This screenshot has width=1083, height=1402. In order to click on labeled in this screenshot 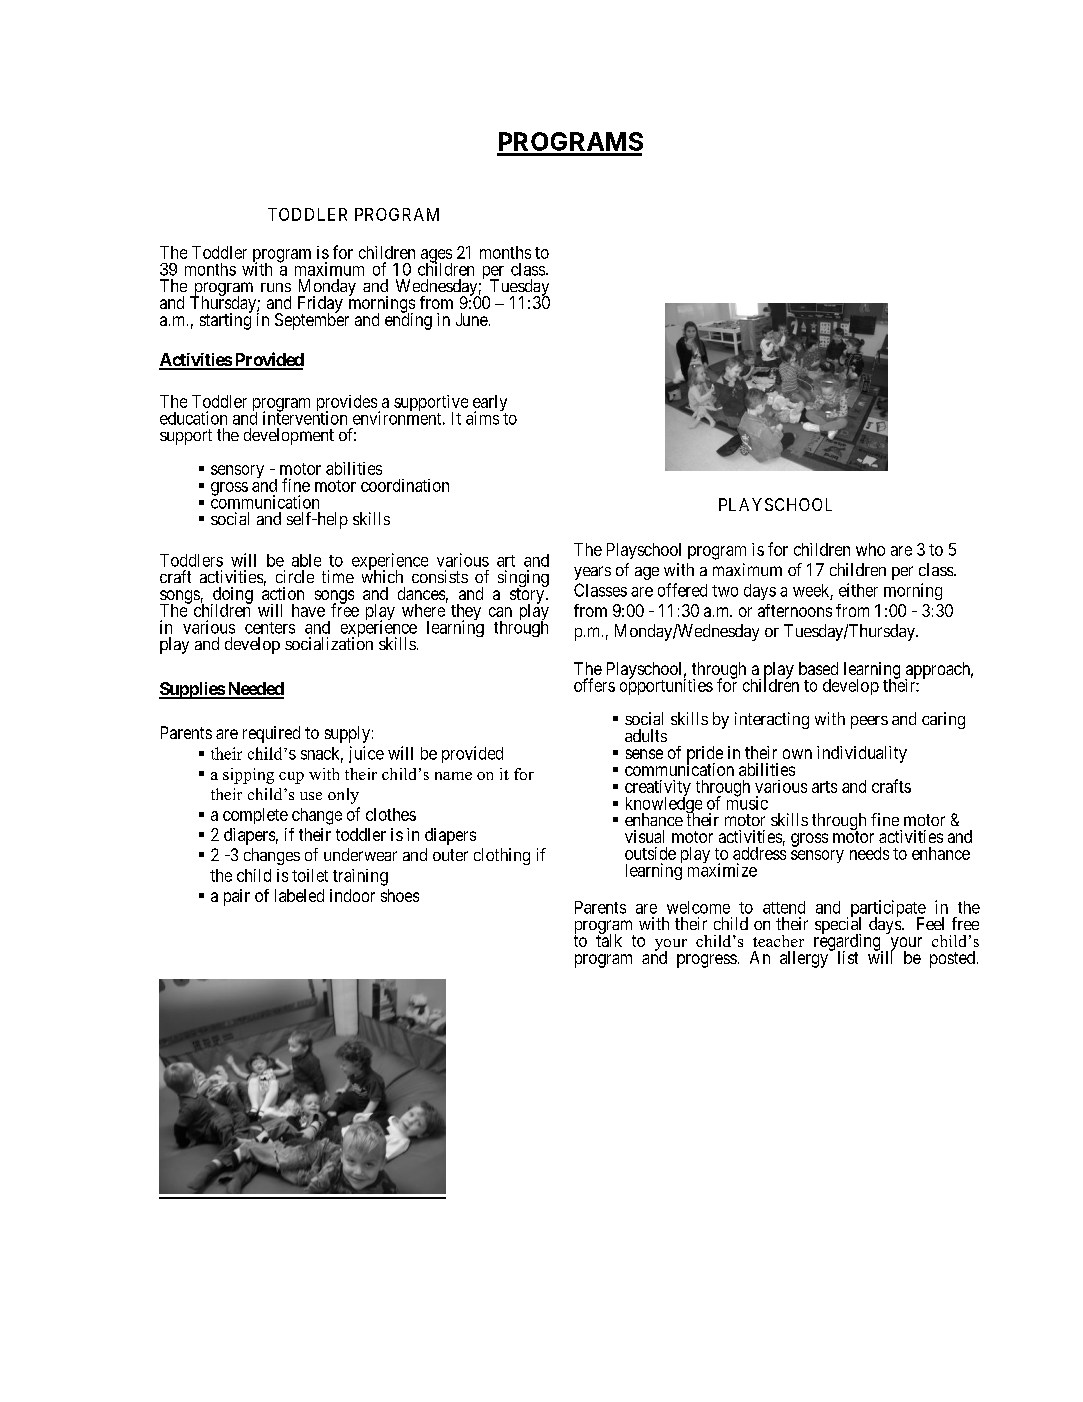, I will do `click(299, 895)`.
